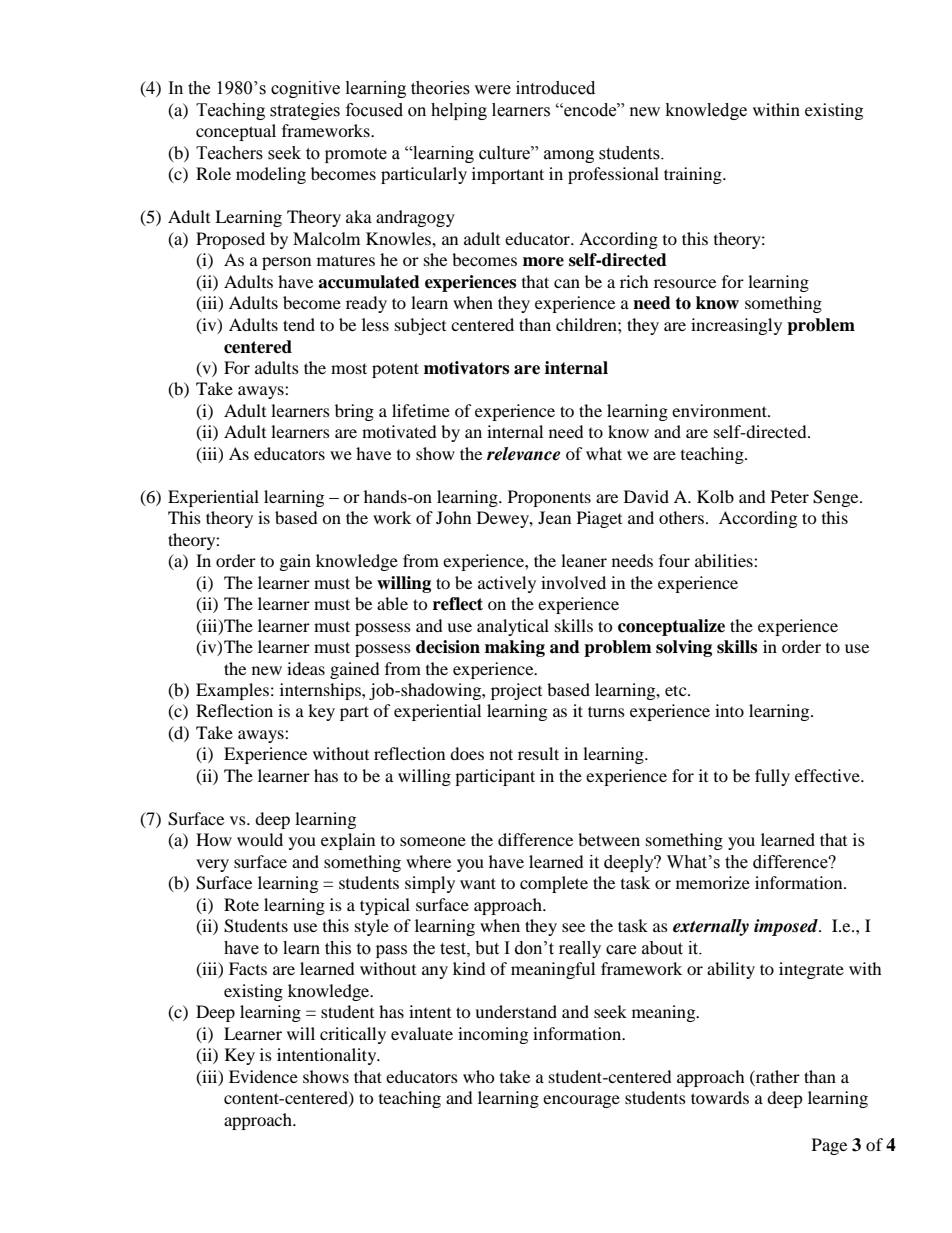 This screenshot has height=1233, width=952. What do you see at coordinates (466, 368) in the screenshot?
I see `motivators` at bounding box center [466, 368].
